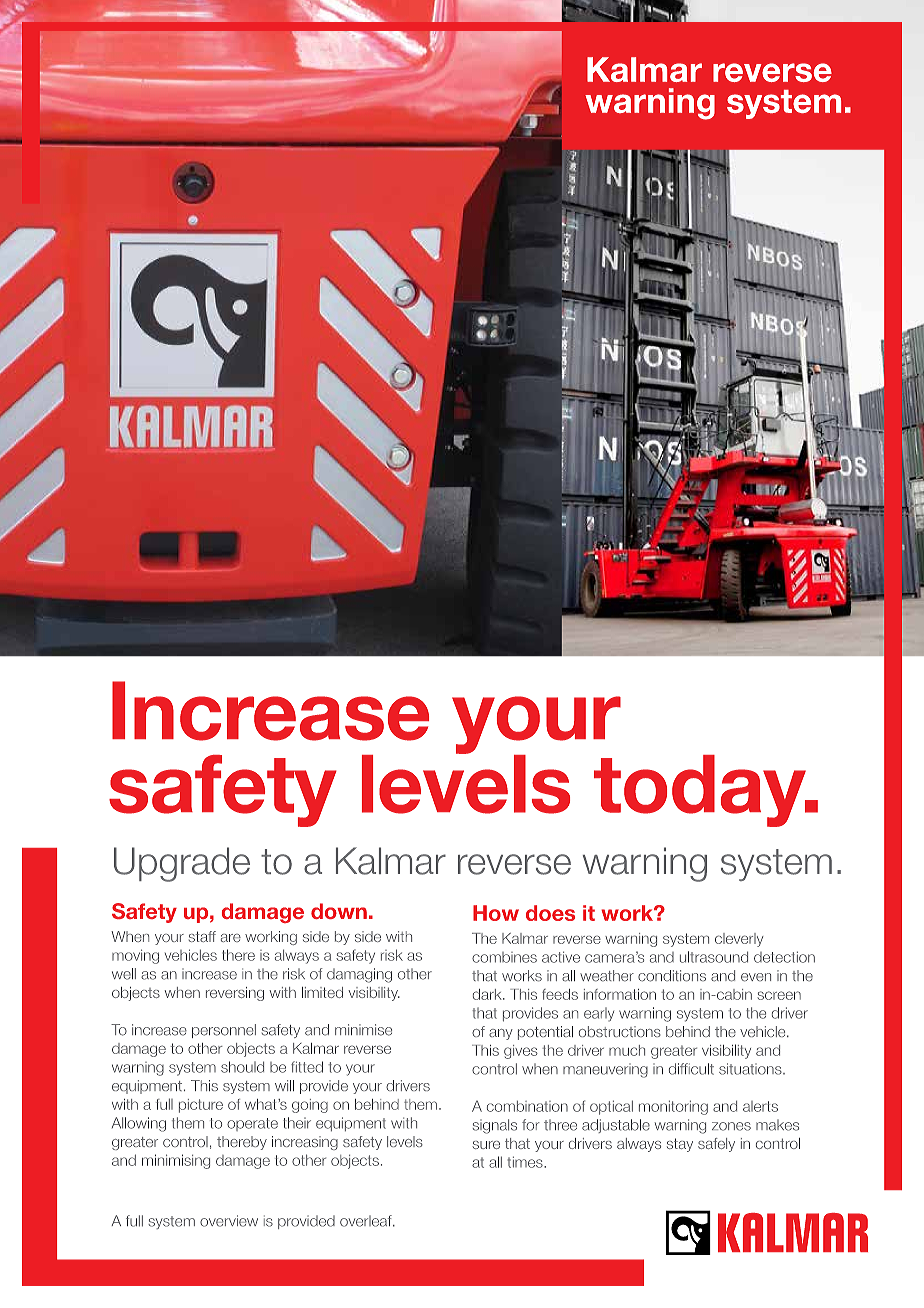 Image resolution: width=924 pixels, height=1308 pixels. Describe the element at coordinates (496, 913) in the screenshot. I see `How` at that location.
